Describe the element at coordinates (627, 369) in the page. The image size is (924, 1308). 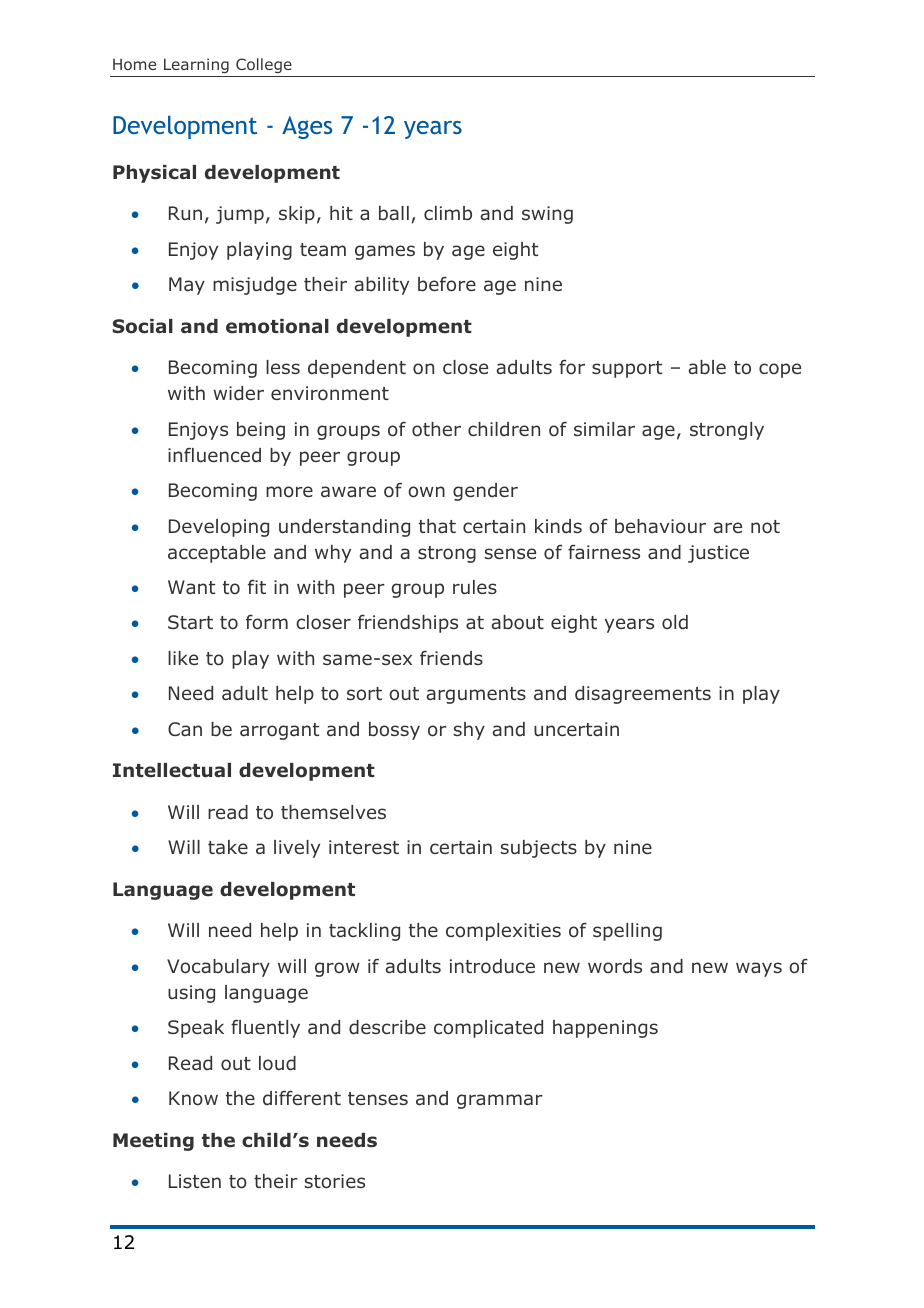
I see `support` at that location.
